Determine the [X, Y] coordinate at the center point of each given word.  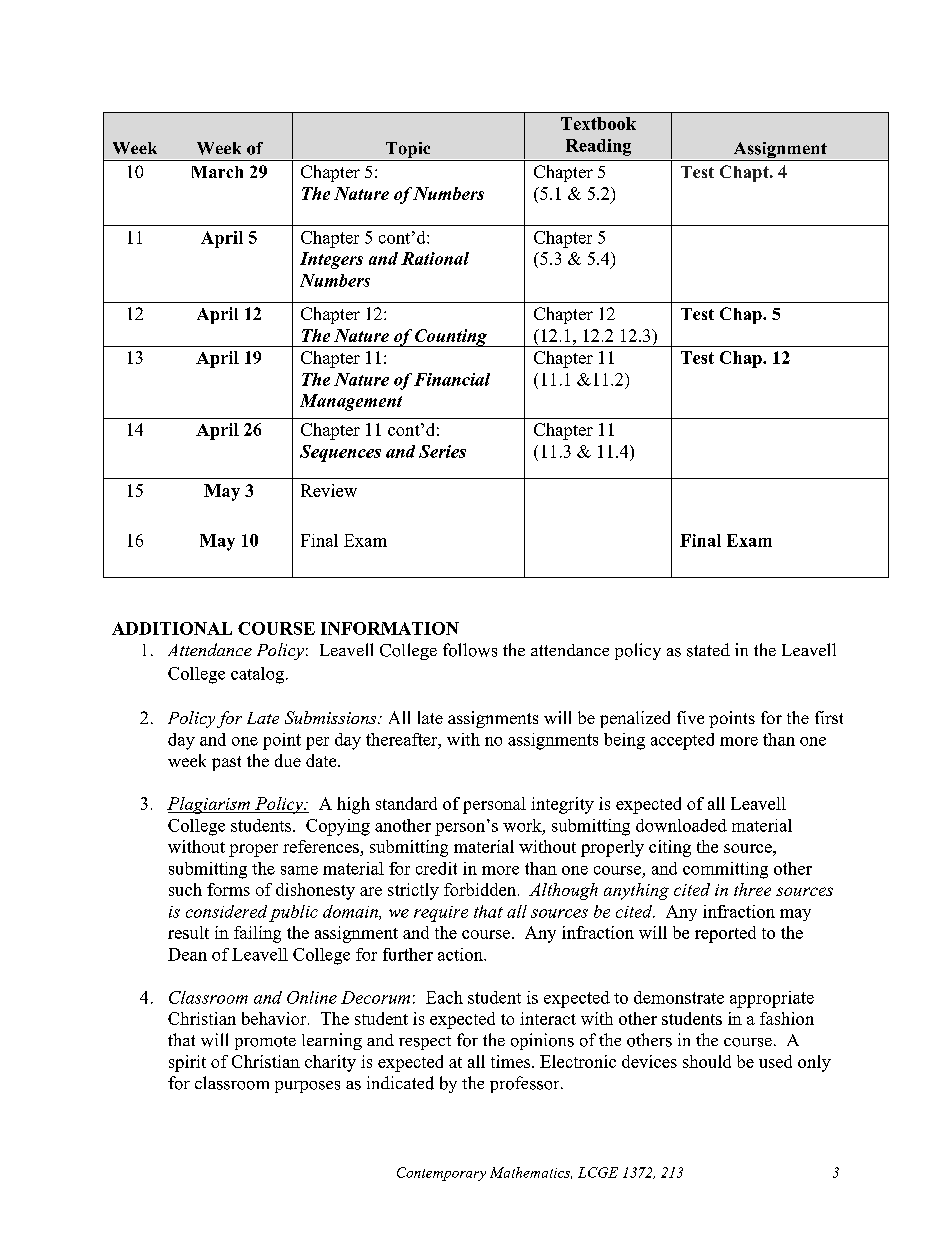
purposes [307, 1087]
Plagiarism [209, 805]
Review [329, 490]
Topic [408, 151]
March [217, 172]
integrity [562, 805]
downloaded [681, 825]
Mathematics [531, 1173]
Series [442, 451]
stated [708, 650]
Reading [598, 147]
